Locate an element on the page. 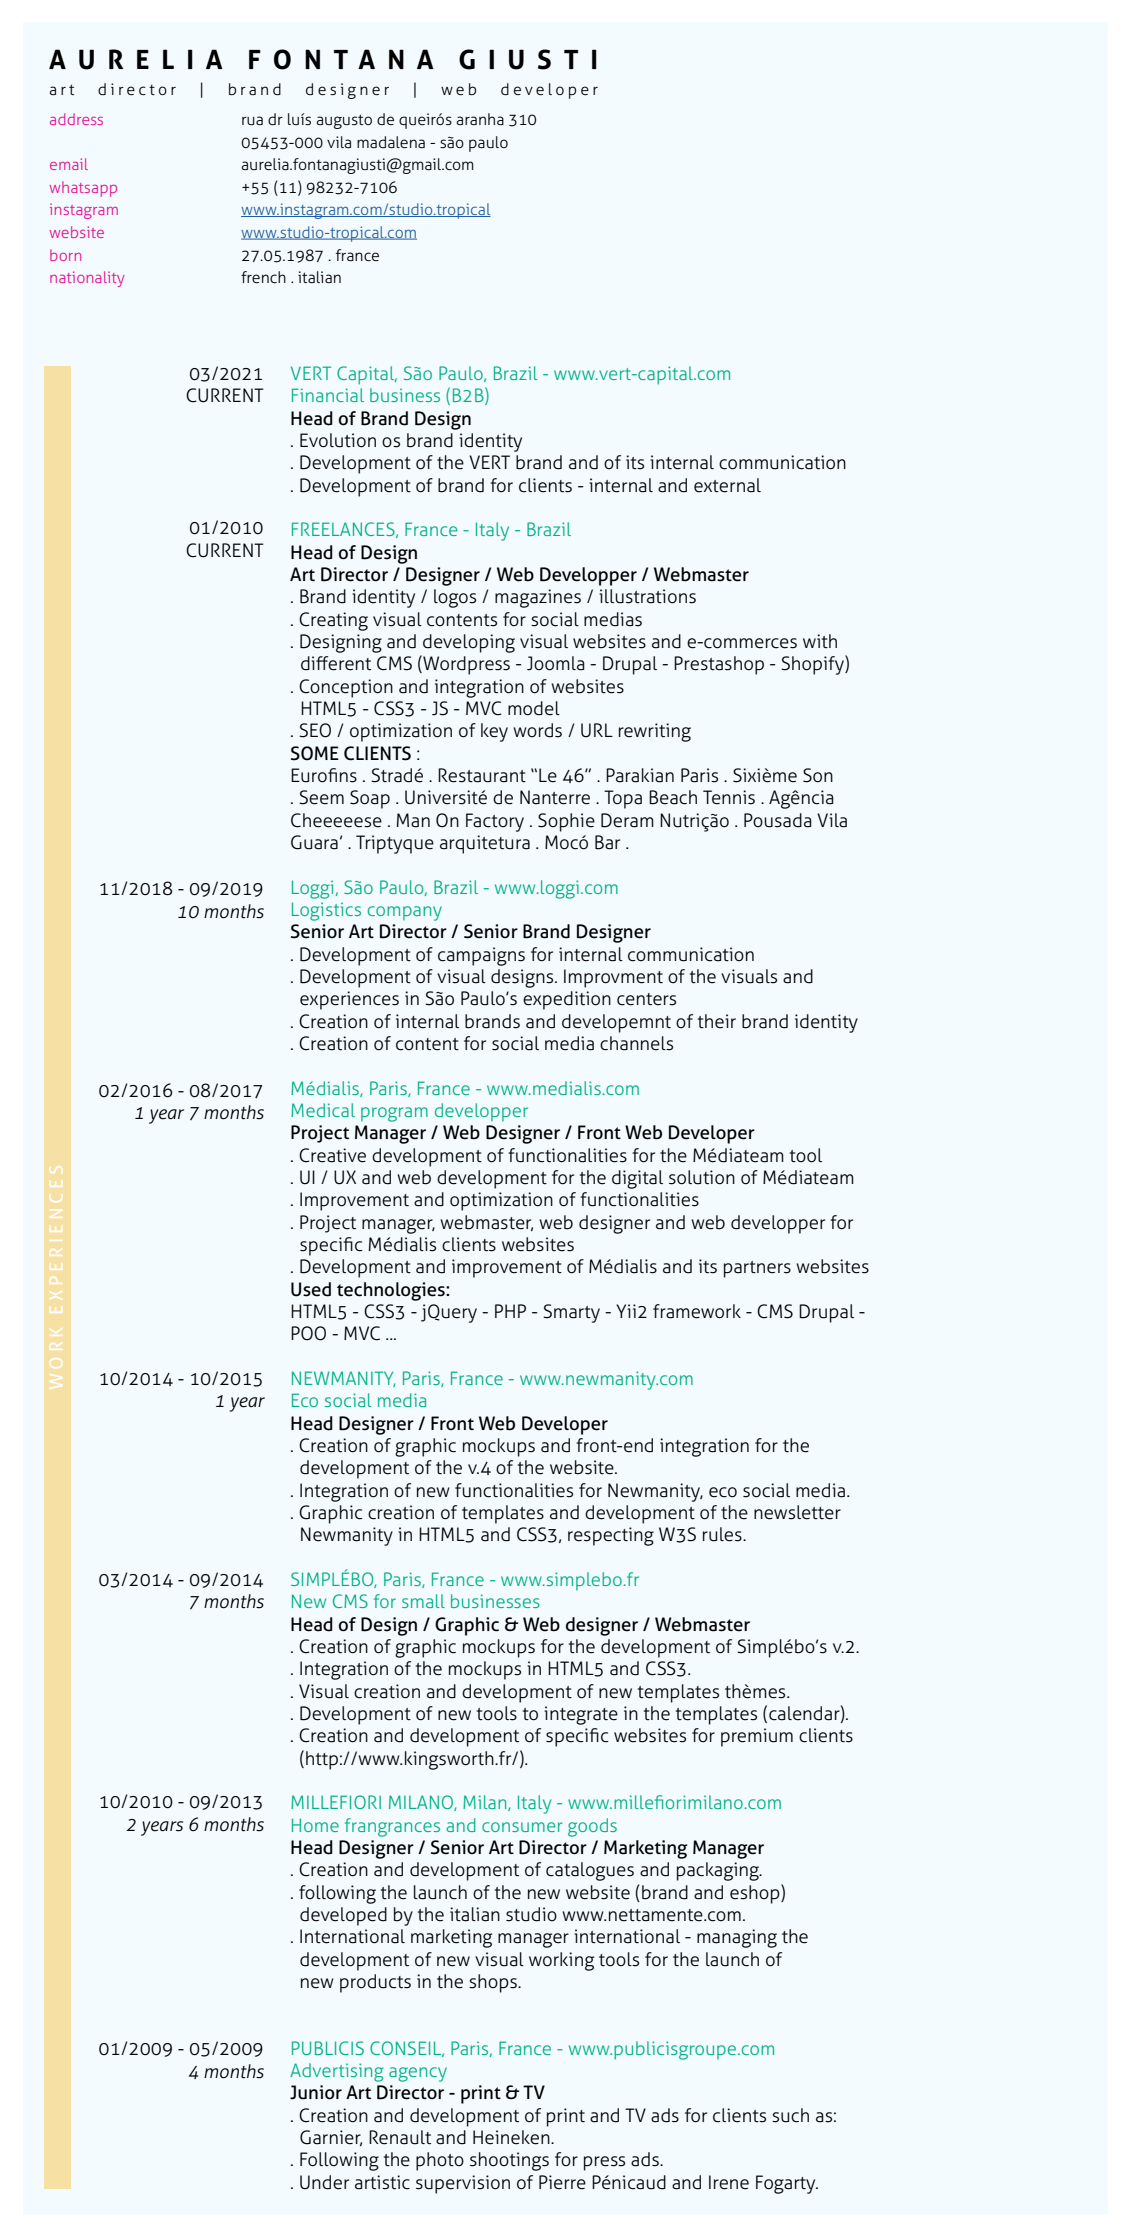 This document has height=2238, width=1130. Medical is located at coordinates (323, 1110).
